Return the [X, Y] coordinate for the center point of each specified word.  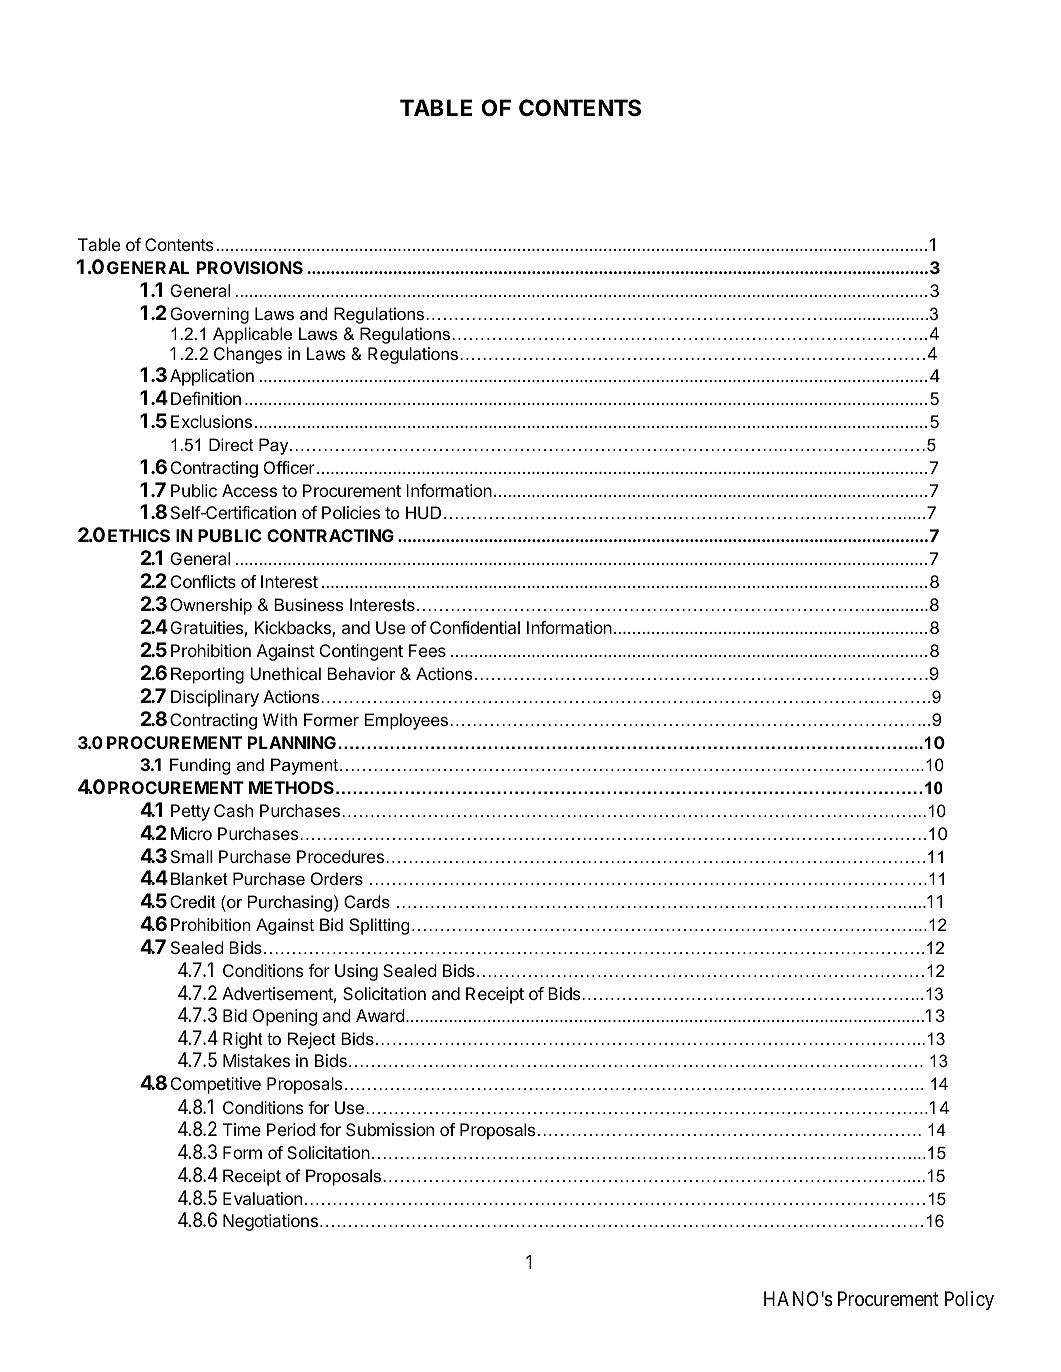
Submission [390, 1129]
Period [291, 1129]
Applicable [252, 335]
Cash [233, 810]
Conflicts [203, 581]
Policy [969, 1300]
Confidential [475, 627]
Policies [351, 512]
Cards [367, 901]
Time [242, 1129]
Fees [427, 650]
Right [243, 1040]
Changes [248, 355]
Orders [337, 878]
